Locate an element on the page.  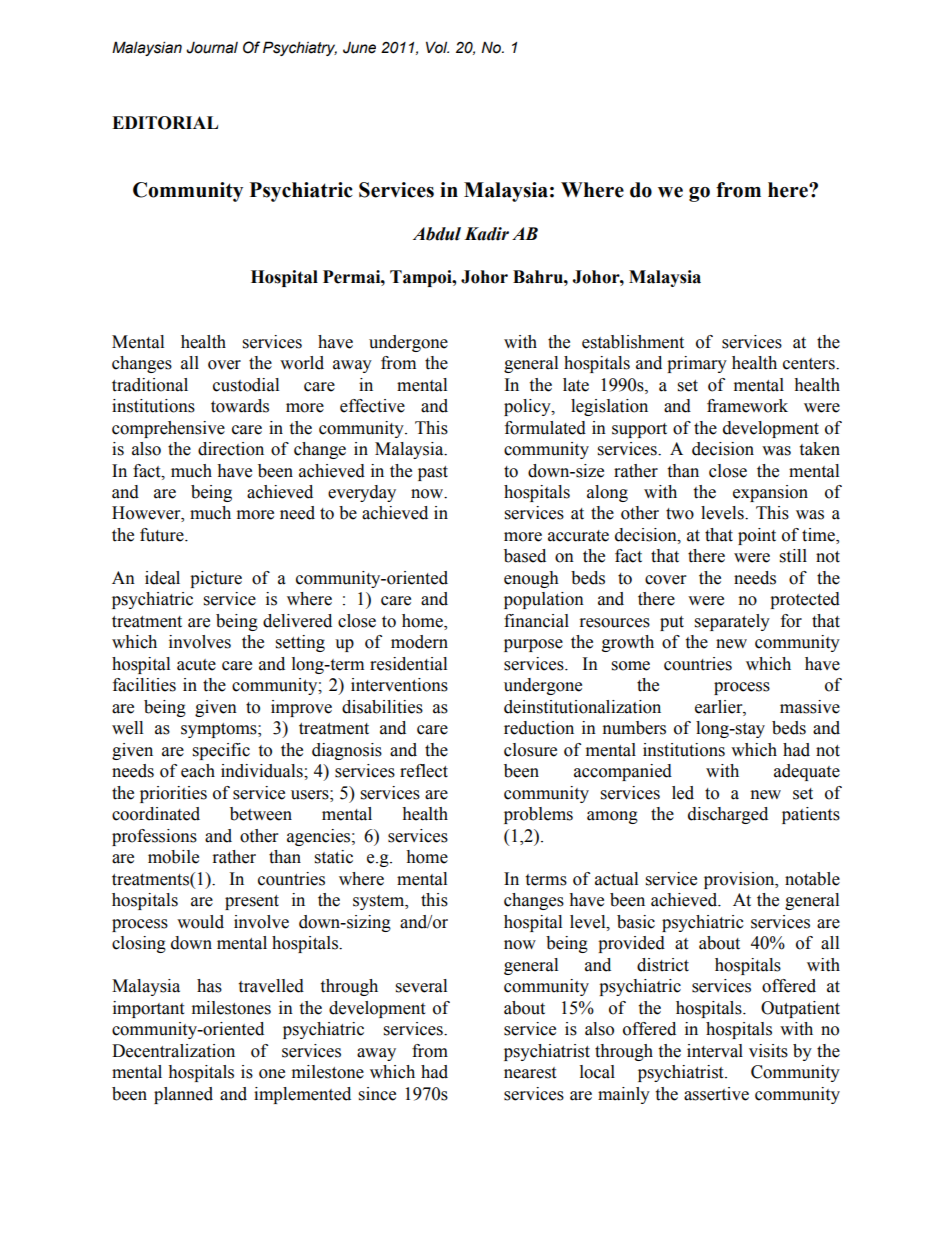
discharged is located at coordinates (728, 815).
